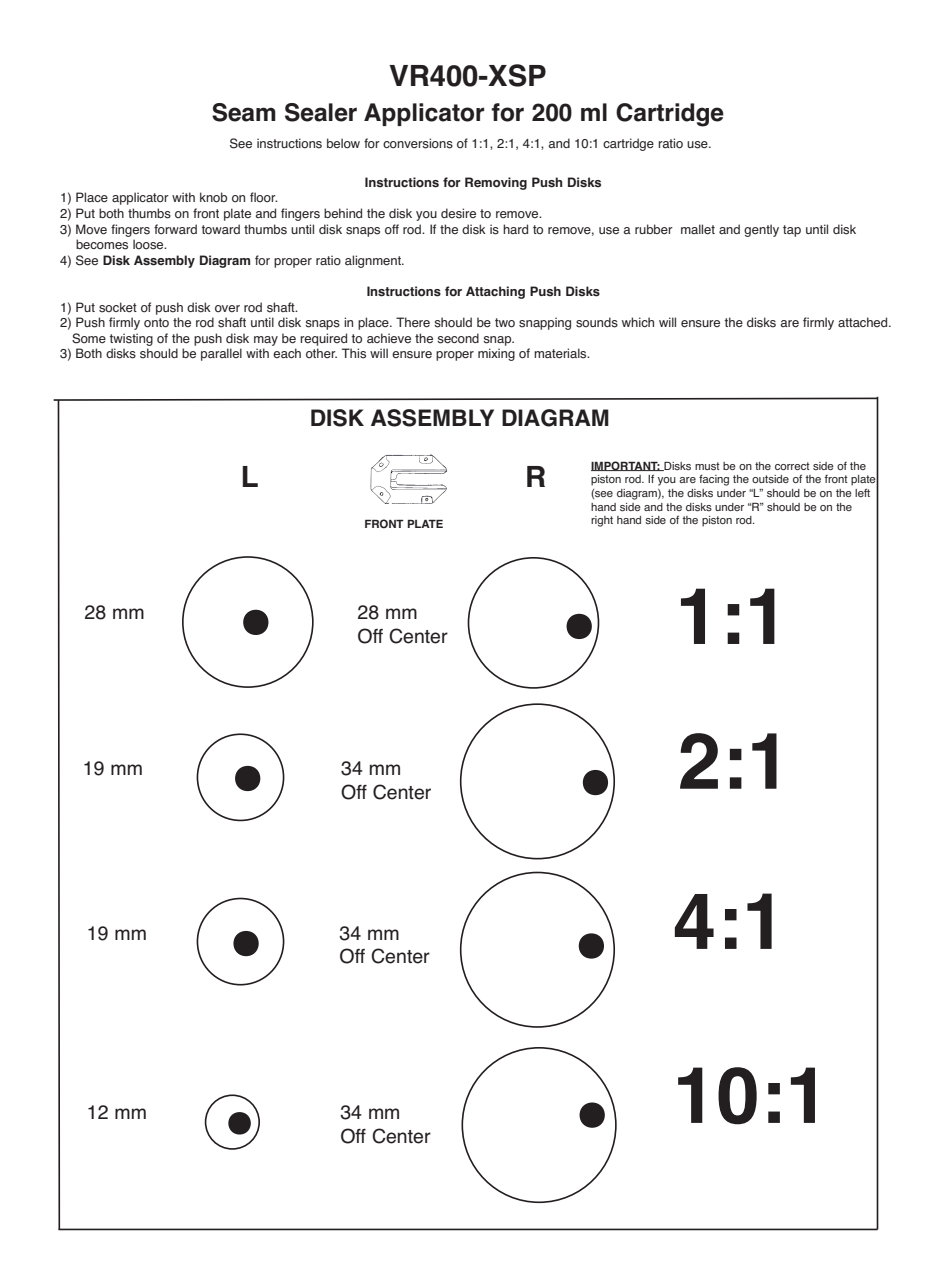 The height and width of the screenshot is (1288, 936). I want to click on attached, so click(864, 322).
